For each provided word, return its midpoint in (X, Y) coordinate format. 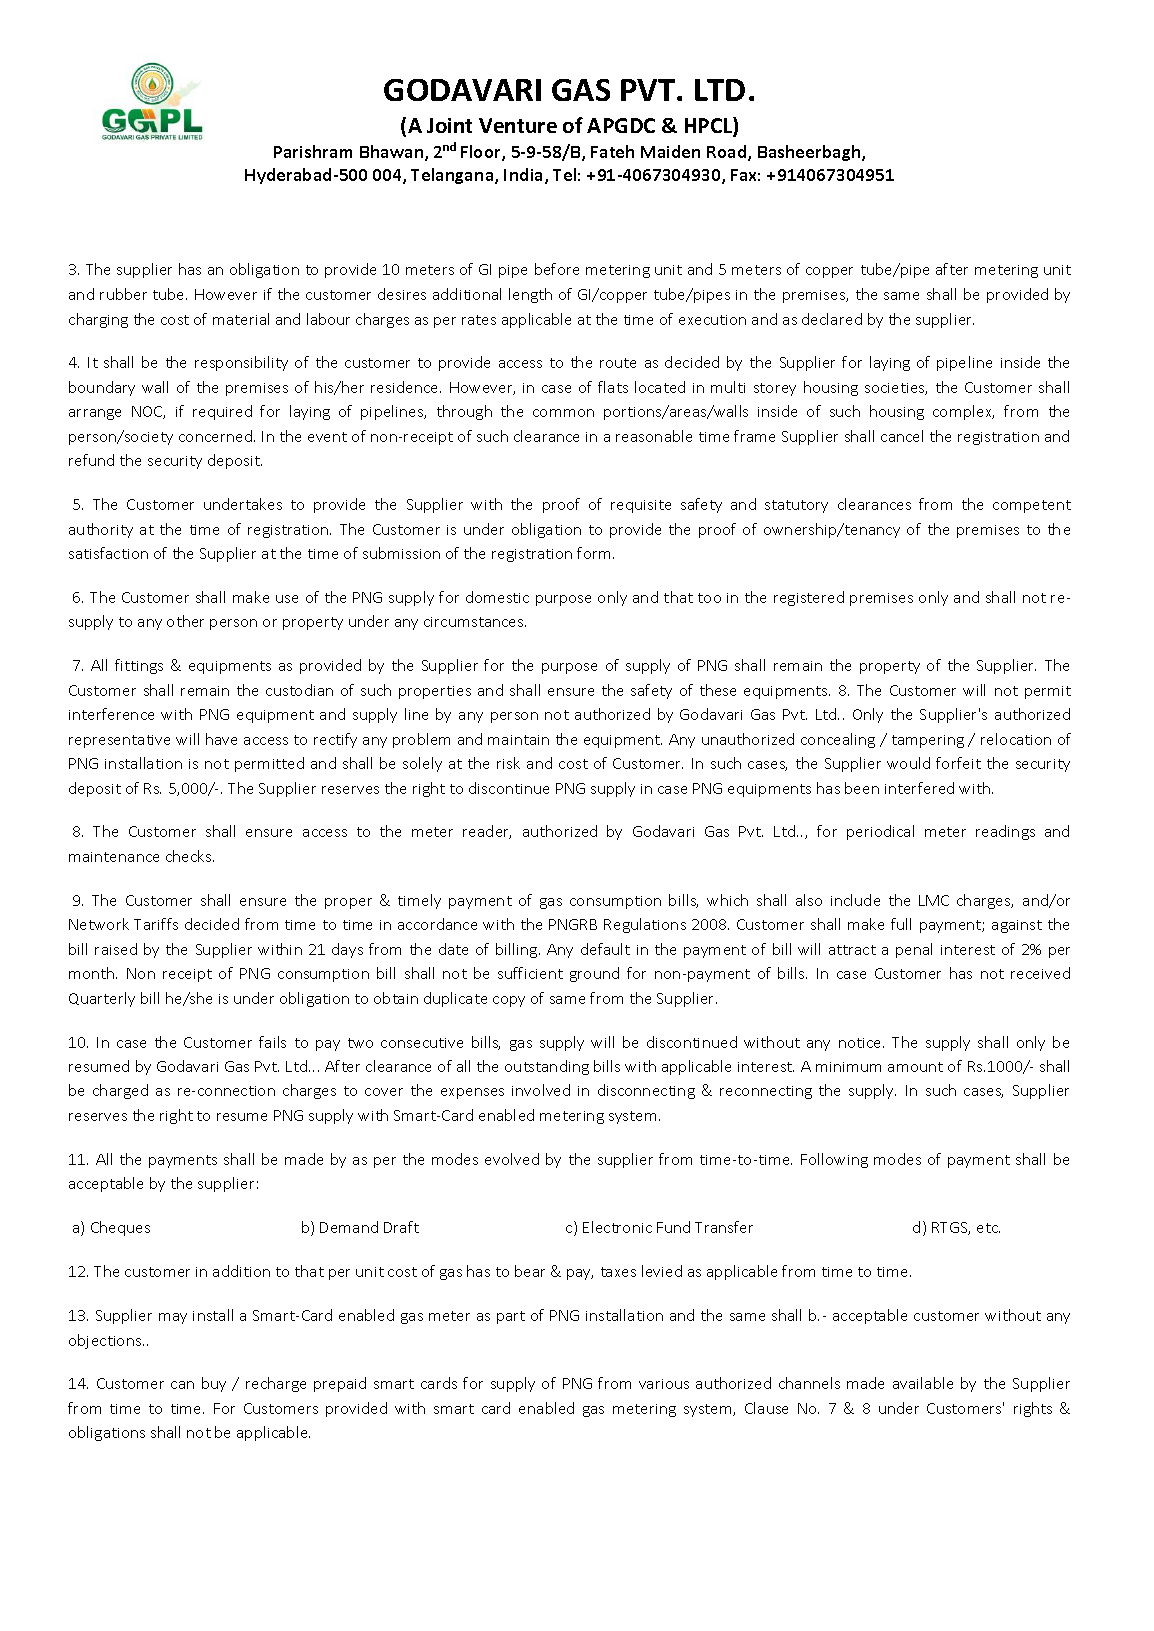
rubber (123, 294)
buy (214, 1384)
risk (508, 763)
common (563, 413)
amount (915, 1067)
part (511, 1317)
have (221, 739)
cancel (902, 436)
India (525, 176)
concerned (215, 436)
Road (728, 153)
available (923, 1383)
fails (272, 1042)
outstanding (547, 1067)
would (908, 763)
